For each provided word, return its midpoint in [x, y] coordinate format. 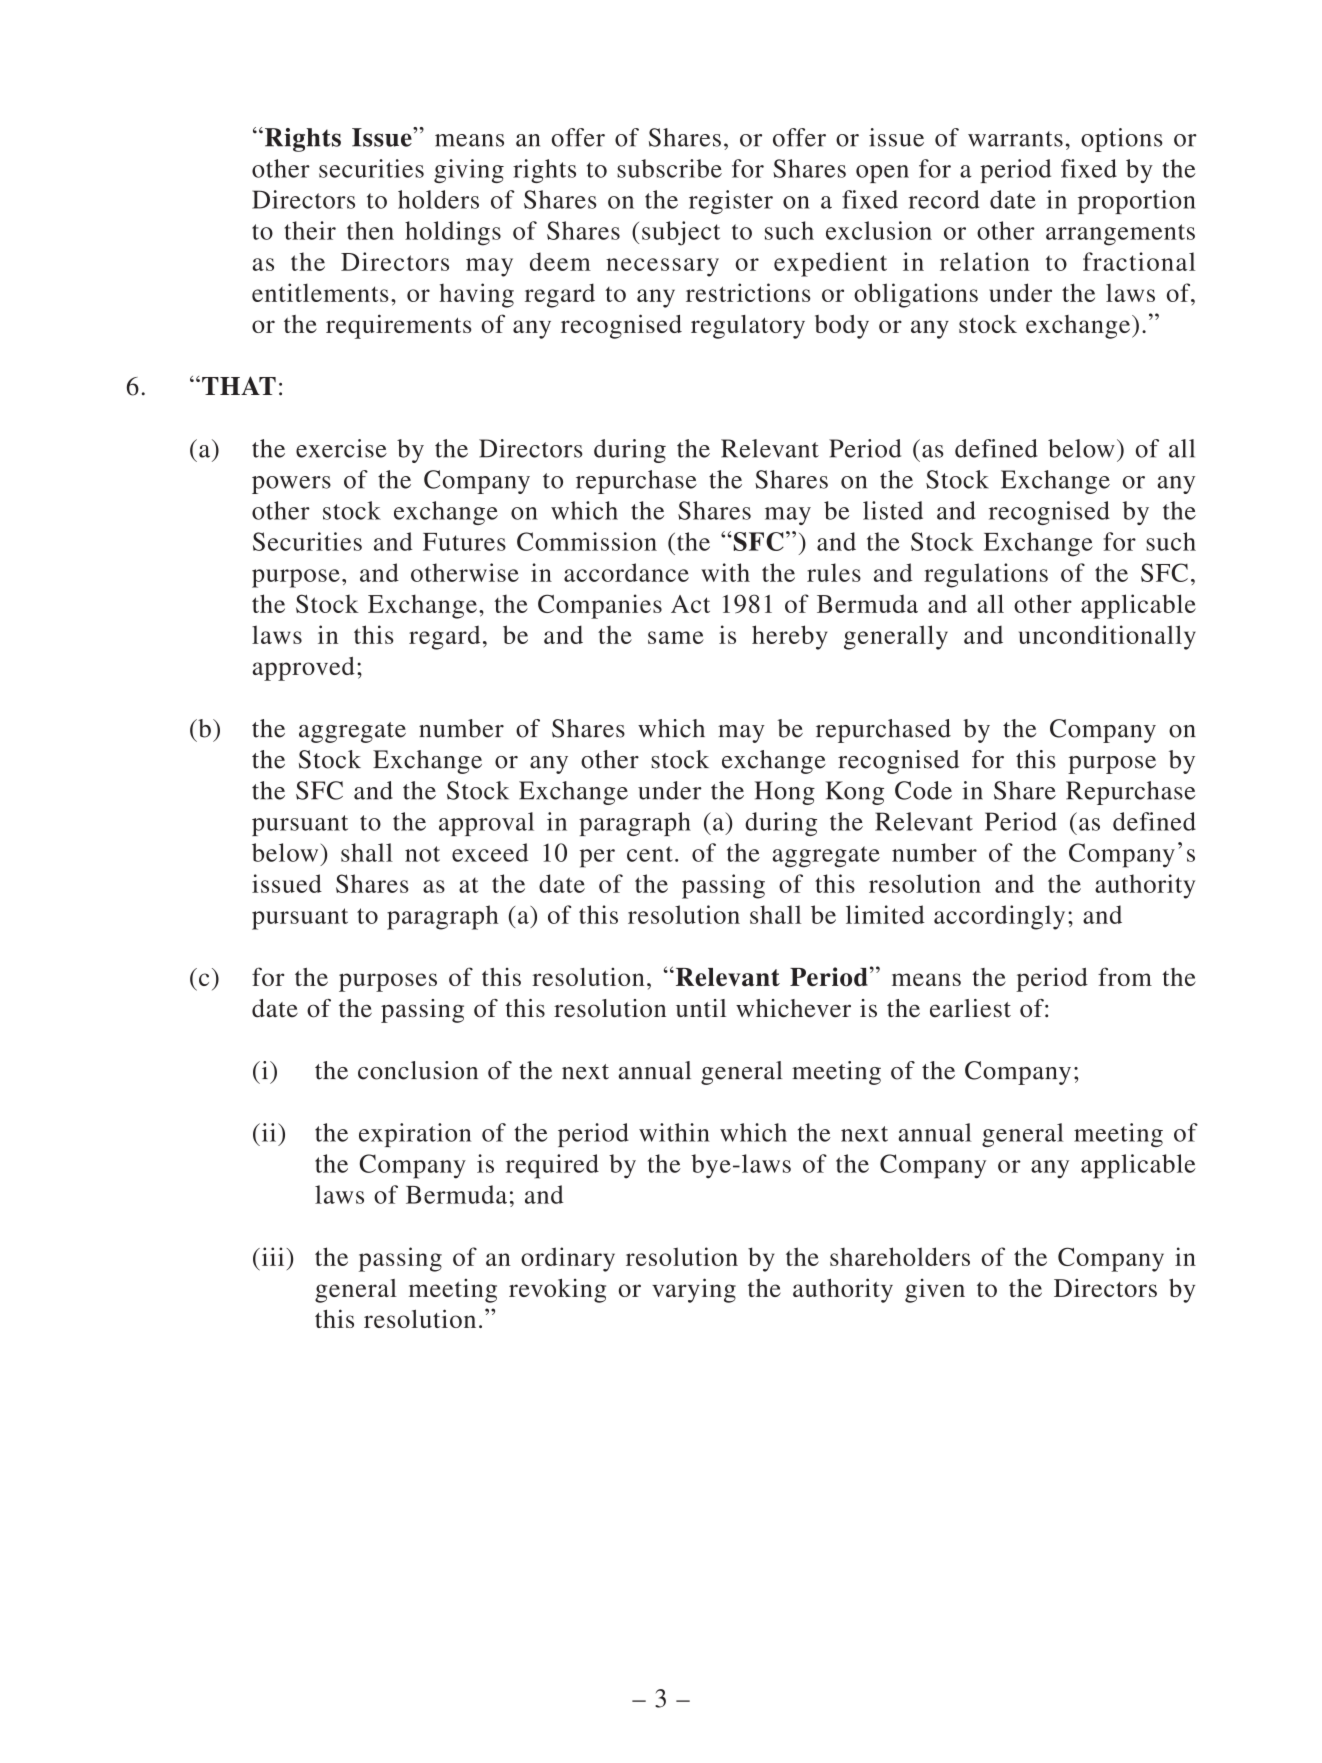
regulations [986, 575]
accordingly [999, 917]
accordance [626, 572]
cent [650, 854]
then [370, 230]
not [422, 854]
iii [273, 1256]
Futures [464, 542]
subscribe [669, 168]
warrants [1015, 139]
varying [694, 1290]
